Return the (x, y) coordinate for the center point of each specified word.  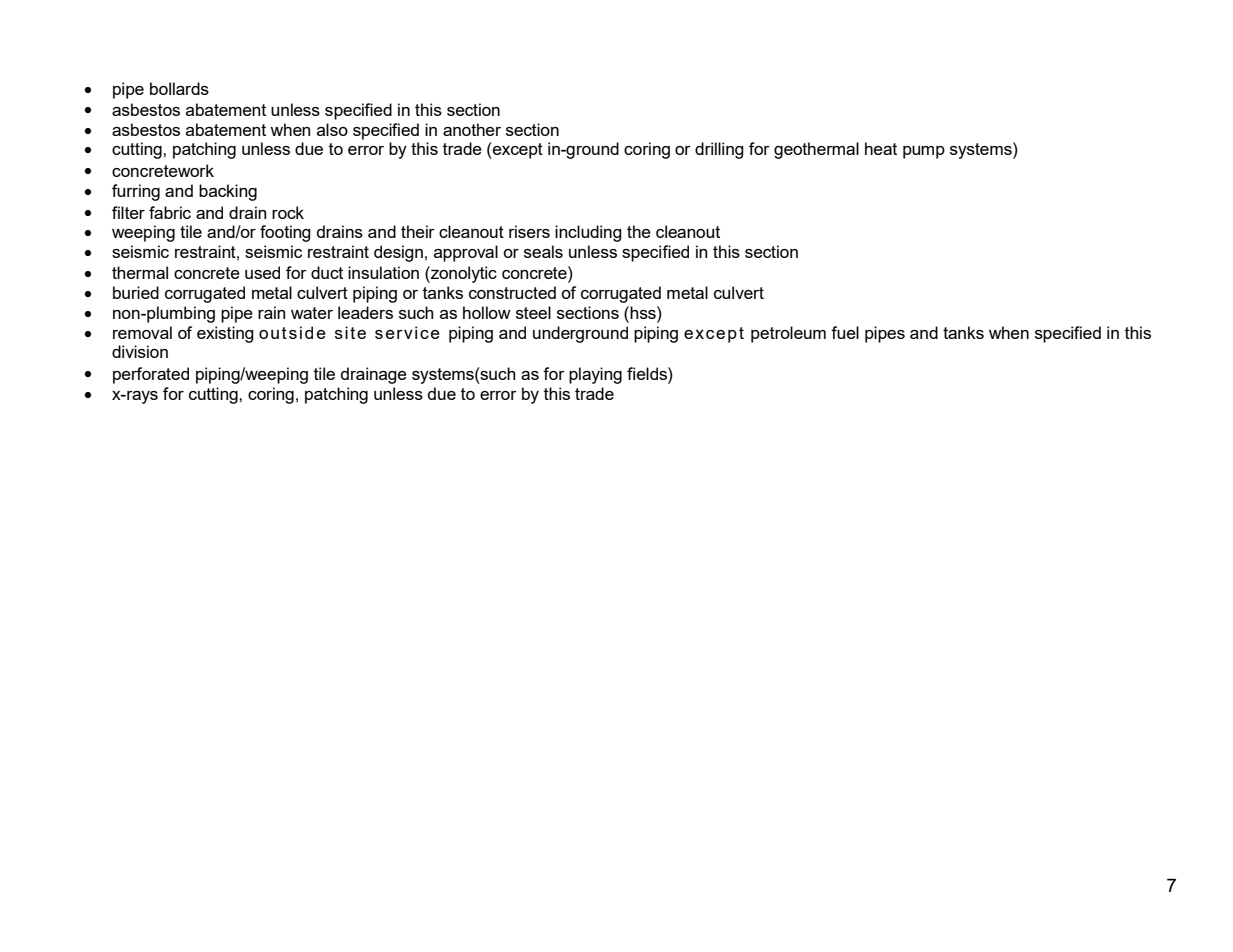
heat (881, 148)
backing (228, 192)
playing (595, 375)
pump (924, 152)
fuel (845, 332)
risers (529, 231)
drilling (719, 150)
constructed (512, 292)
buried (136, 292)
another (472, 129)
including (588, 233)
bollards (179, 88)
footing (285, 233)
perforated (151, 375)
